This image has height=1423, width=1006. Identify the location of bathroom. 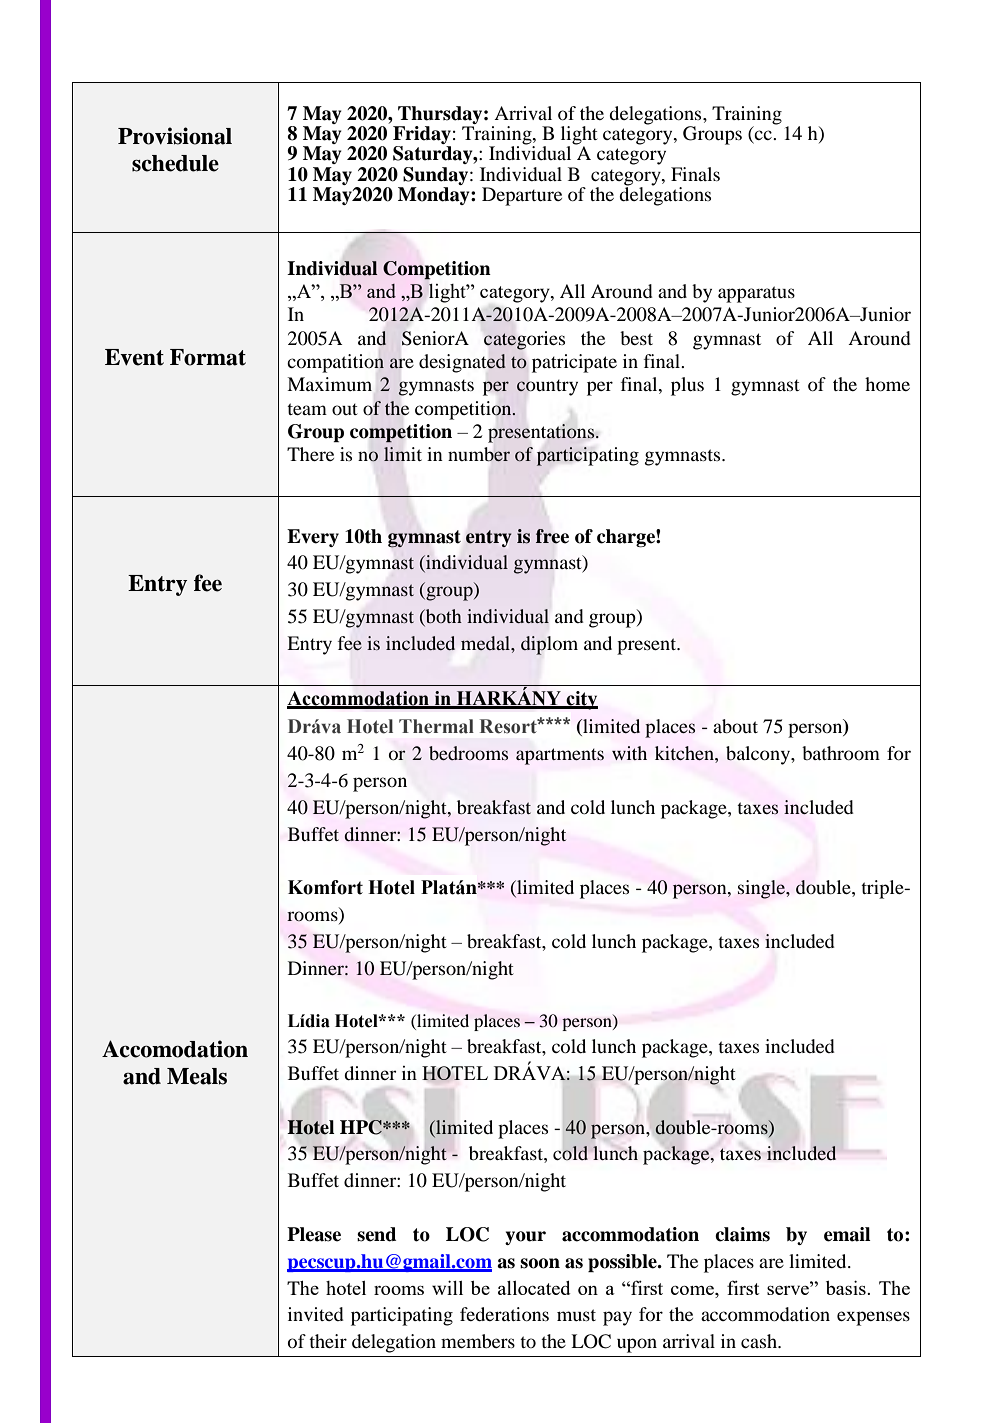
(841, 753).
